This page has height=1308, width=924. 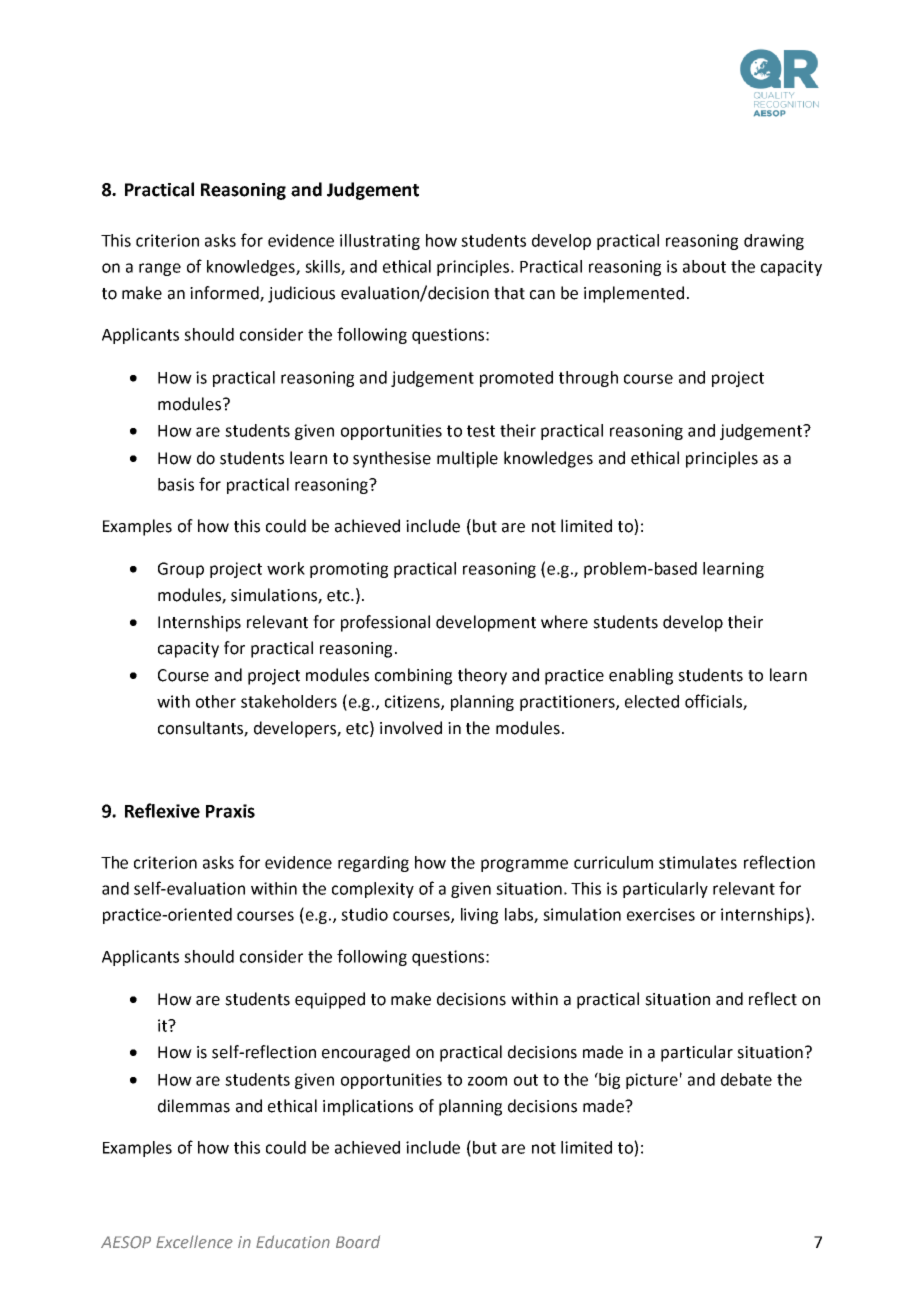 I want to click on informed, so click(x=225, y=294).
